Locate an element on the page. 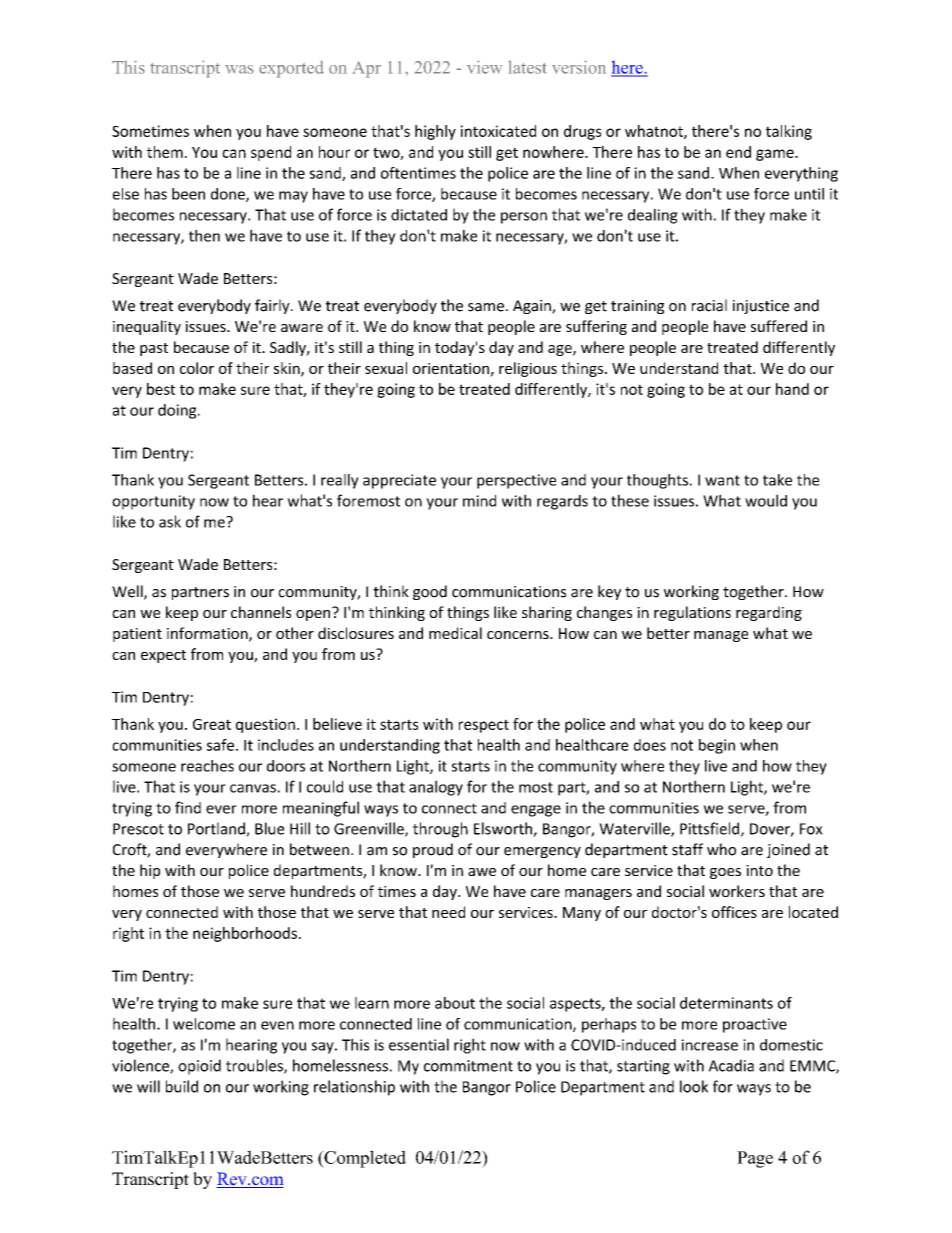  Portland is located at coordinates (217, 829).
